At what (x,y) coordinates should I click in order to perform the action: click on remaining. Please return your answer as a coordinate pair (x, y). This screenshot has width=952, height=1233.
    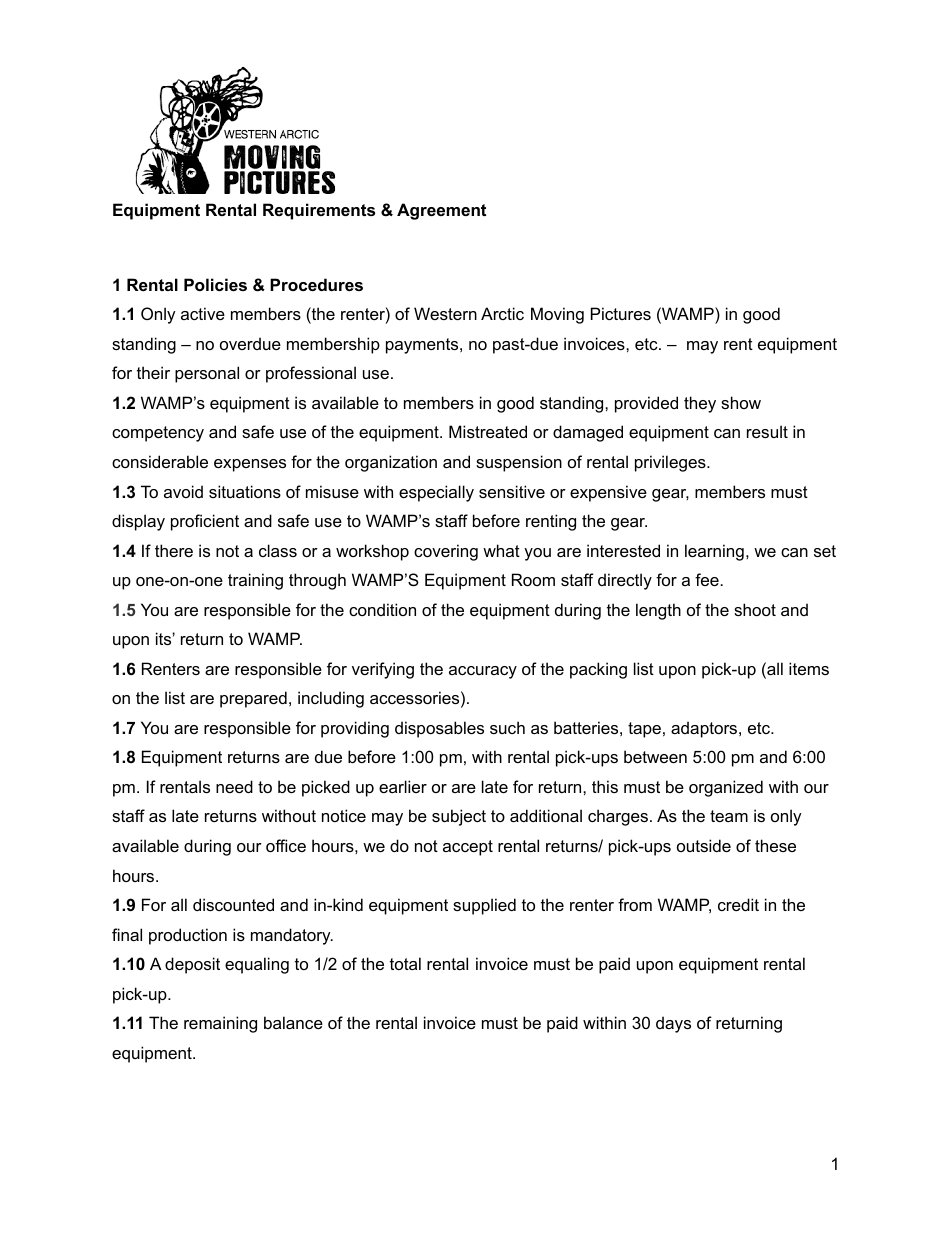
    Looking at the image, I should click on (220, 1024).
